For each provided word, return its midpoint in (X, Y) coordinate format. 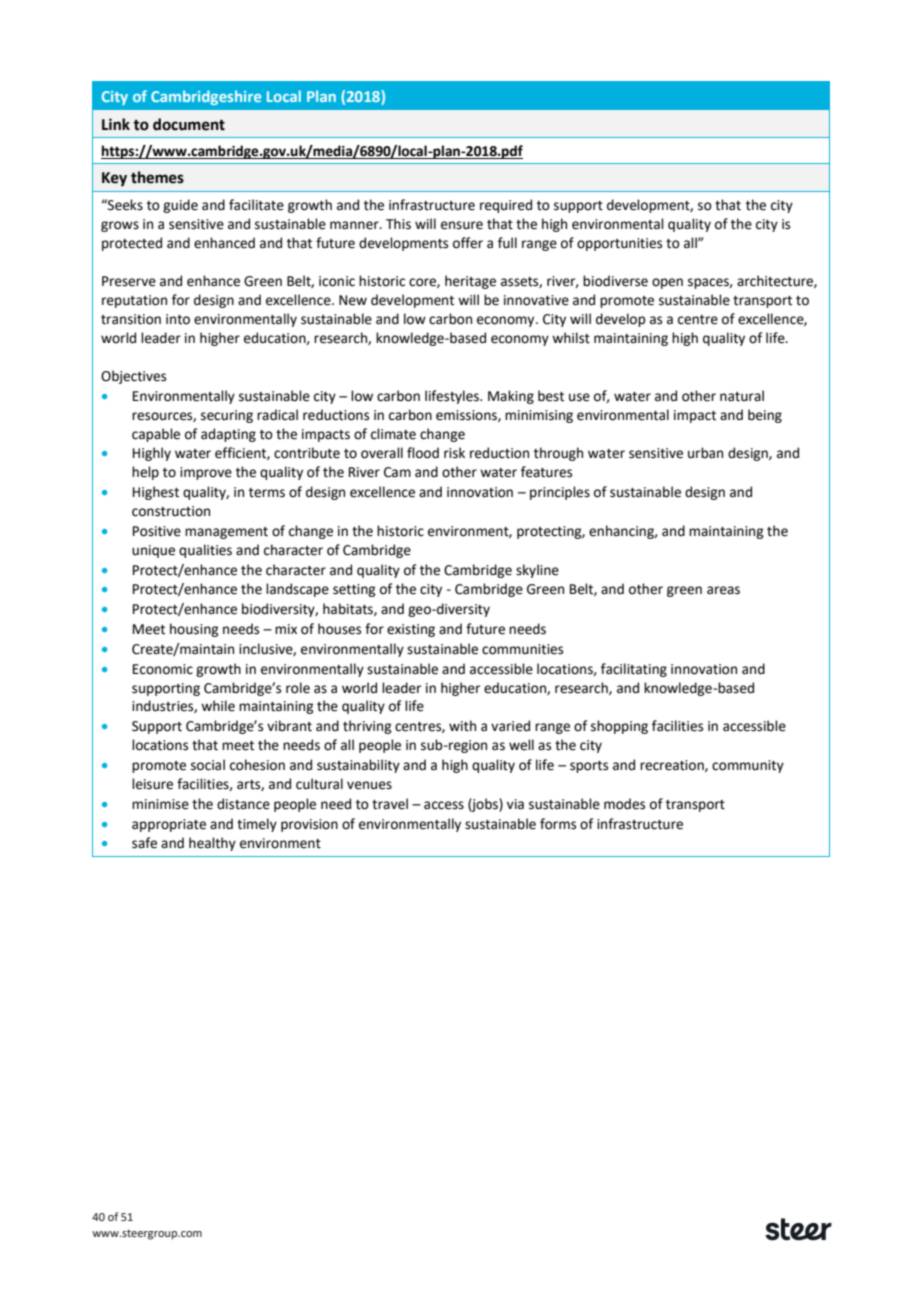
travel (390, 804)
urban (705, 453)
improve (206, 473)
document (189, 124)
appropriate (169, 825)
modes (624, 804)
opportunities (619, 244)
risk (454, 453)
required (506, 206)
